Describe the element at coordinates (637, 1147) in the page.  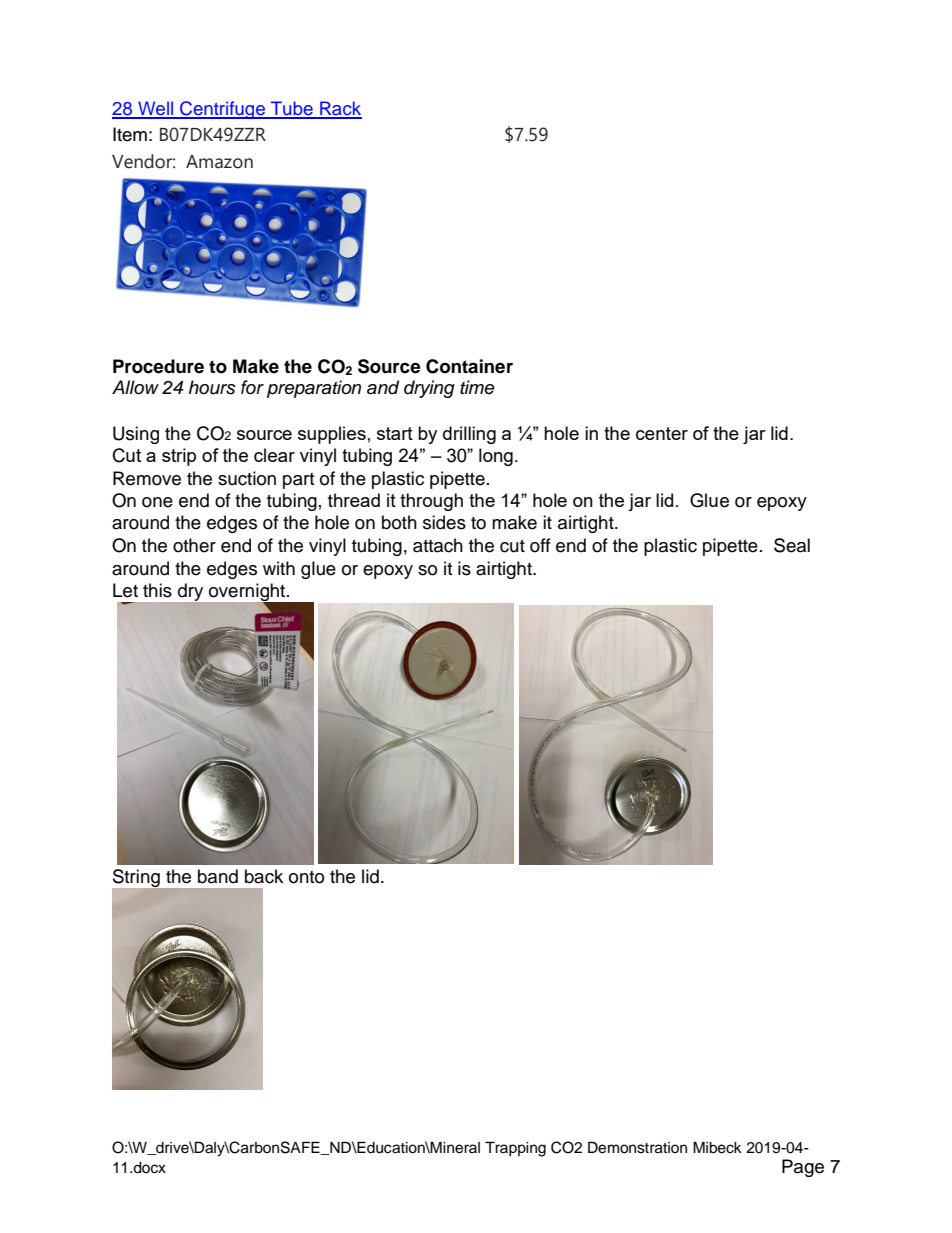
I see `Demonstration` at that location.
